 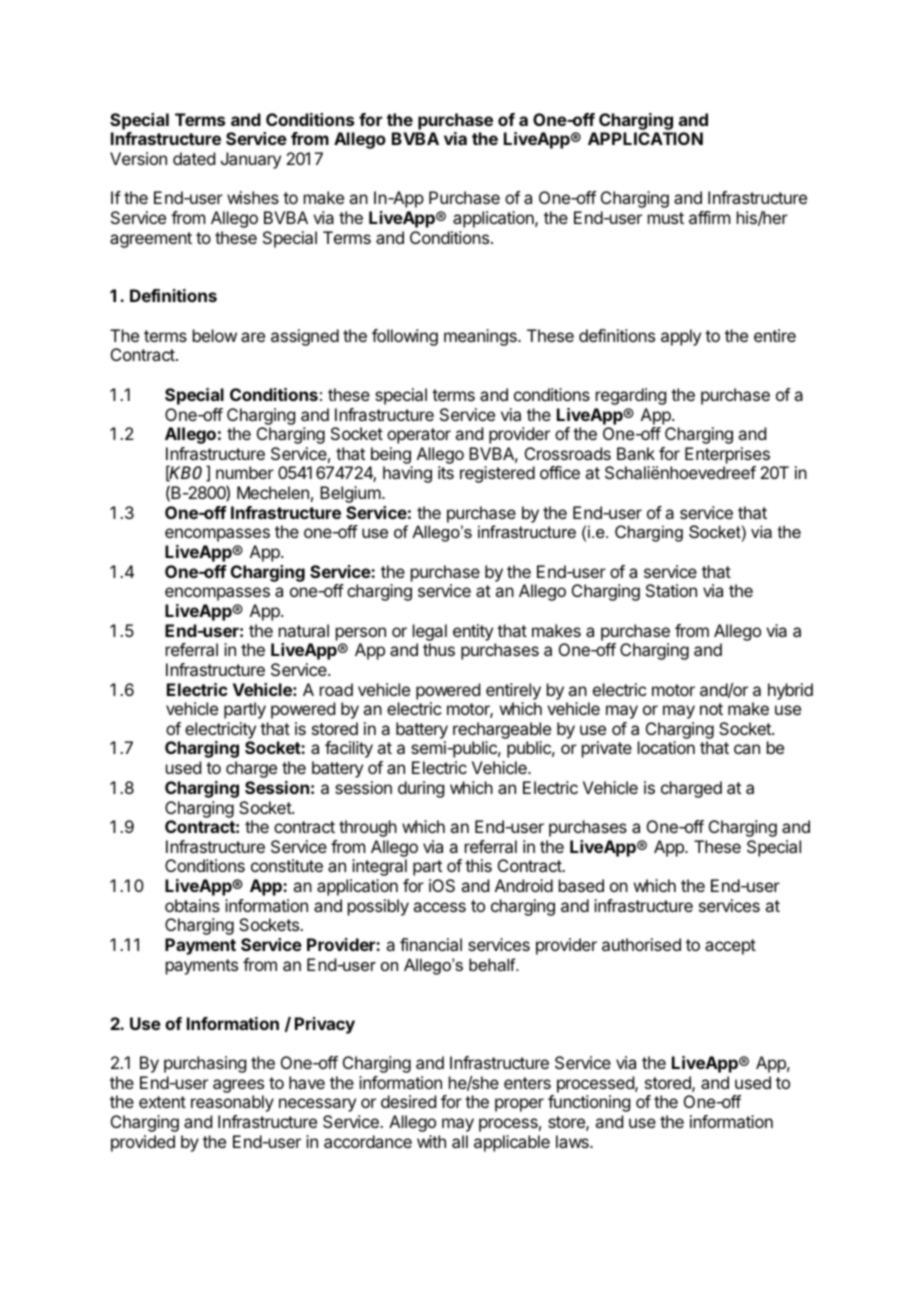 What do you see at coordinates (232, 1103) in the document?
I see `reasonably` at bounding box center [232, 1103].
